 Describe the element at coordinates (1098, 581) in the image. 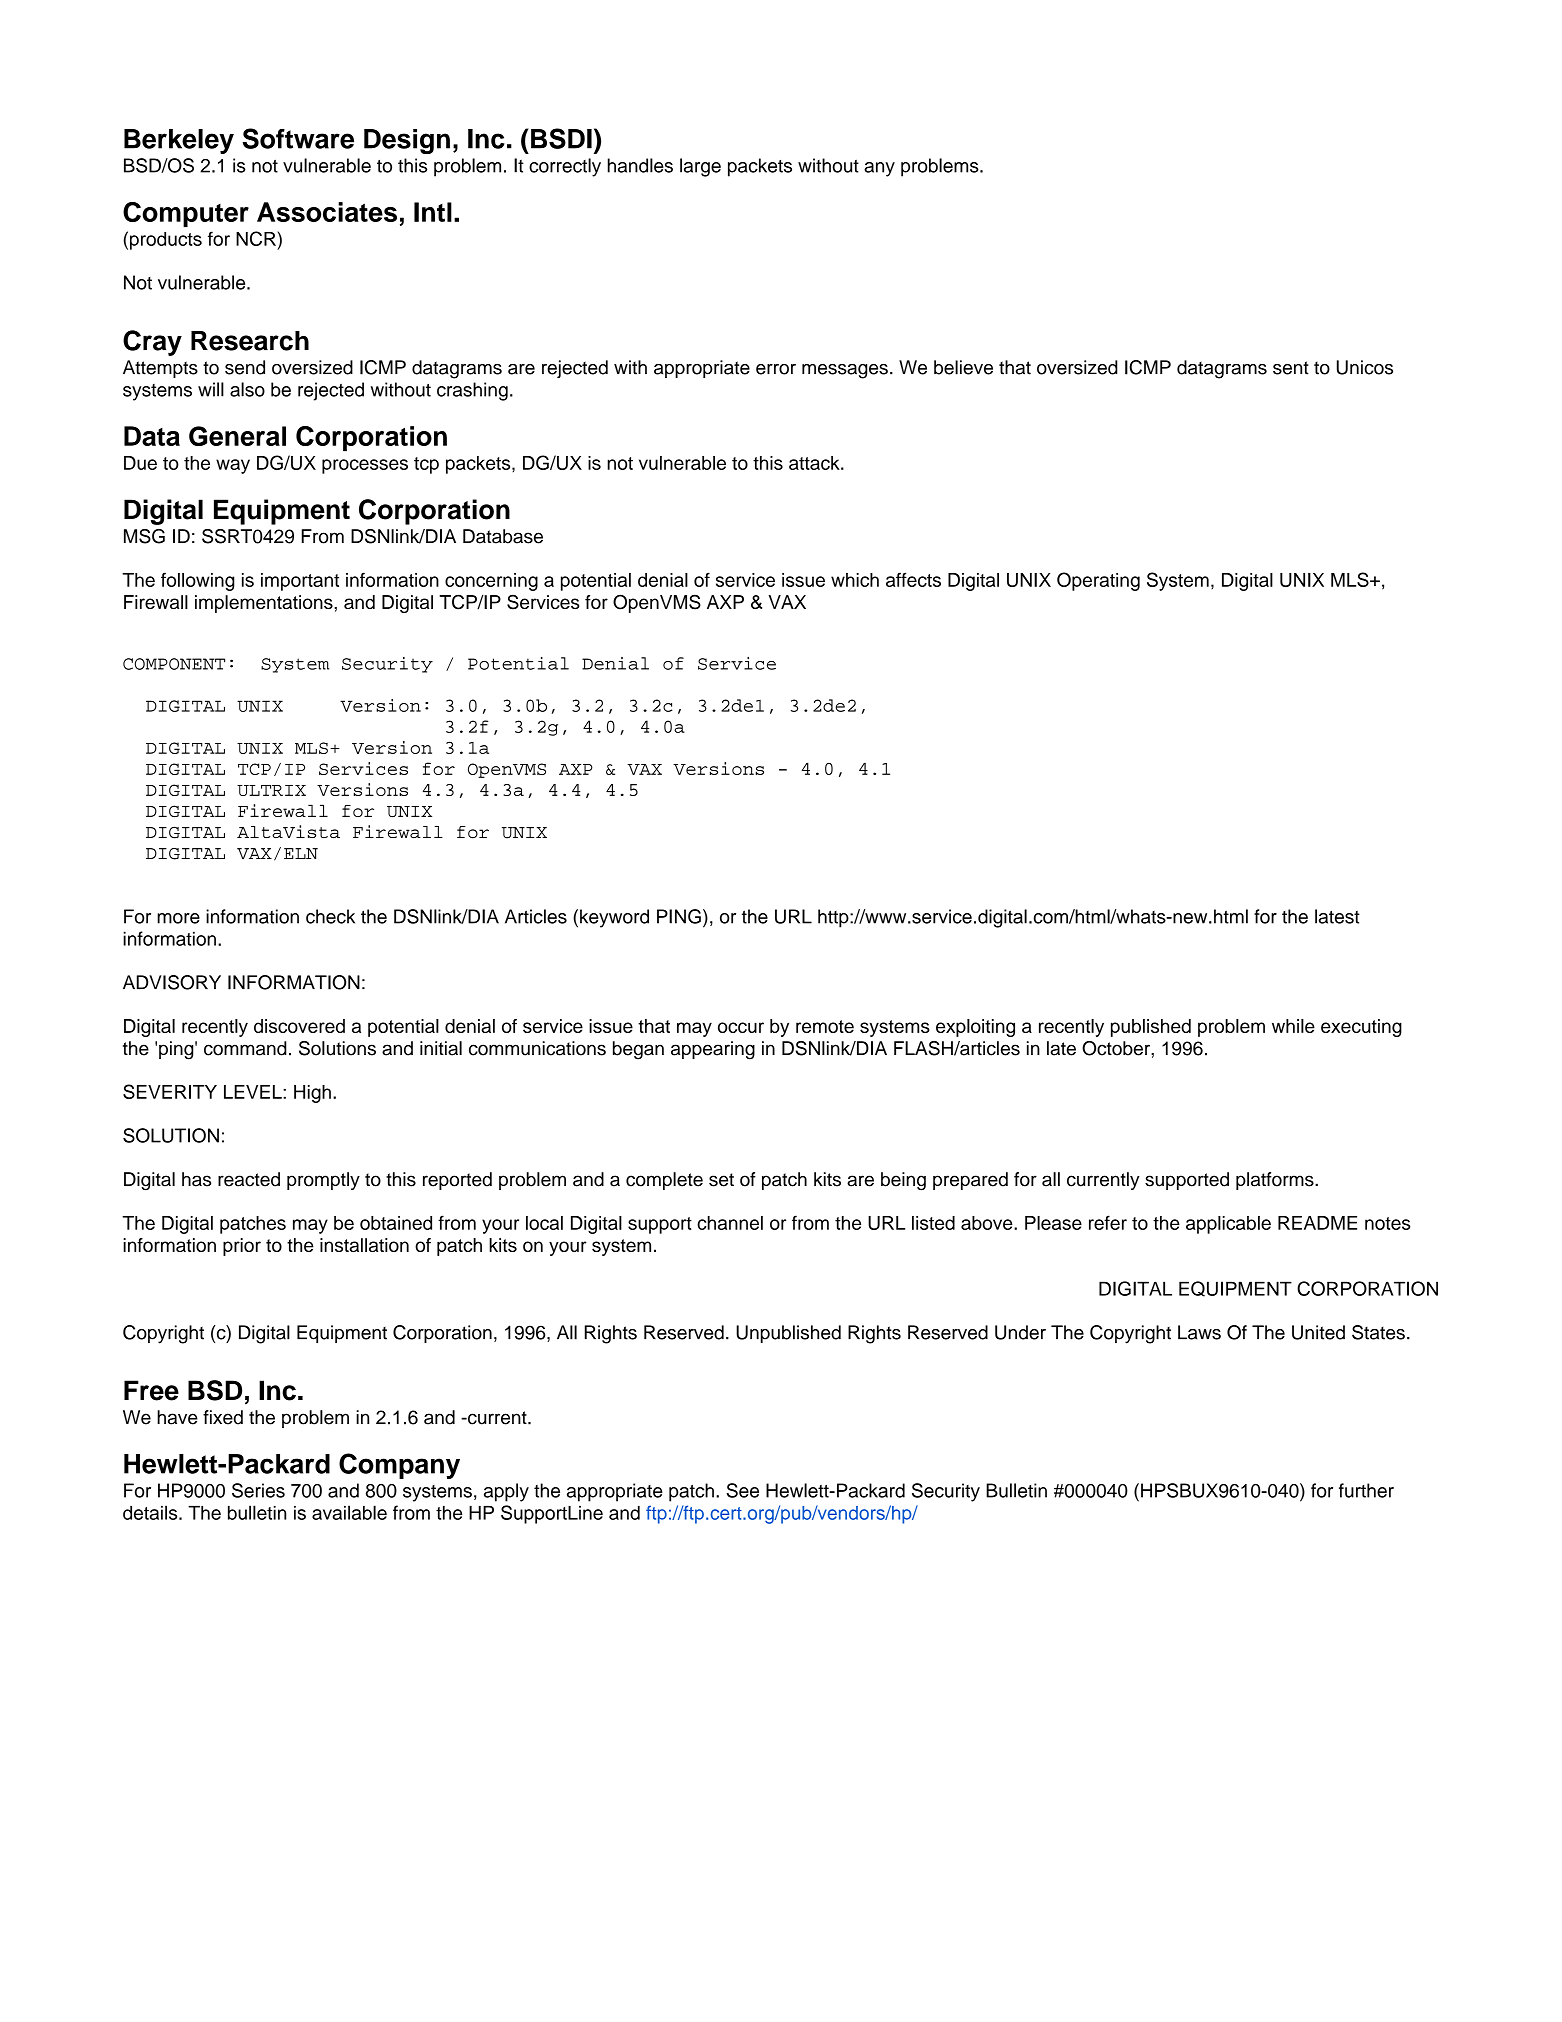

I see `Operating` at that location.
